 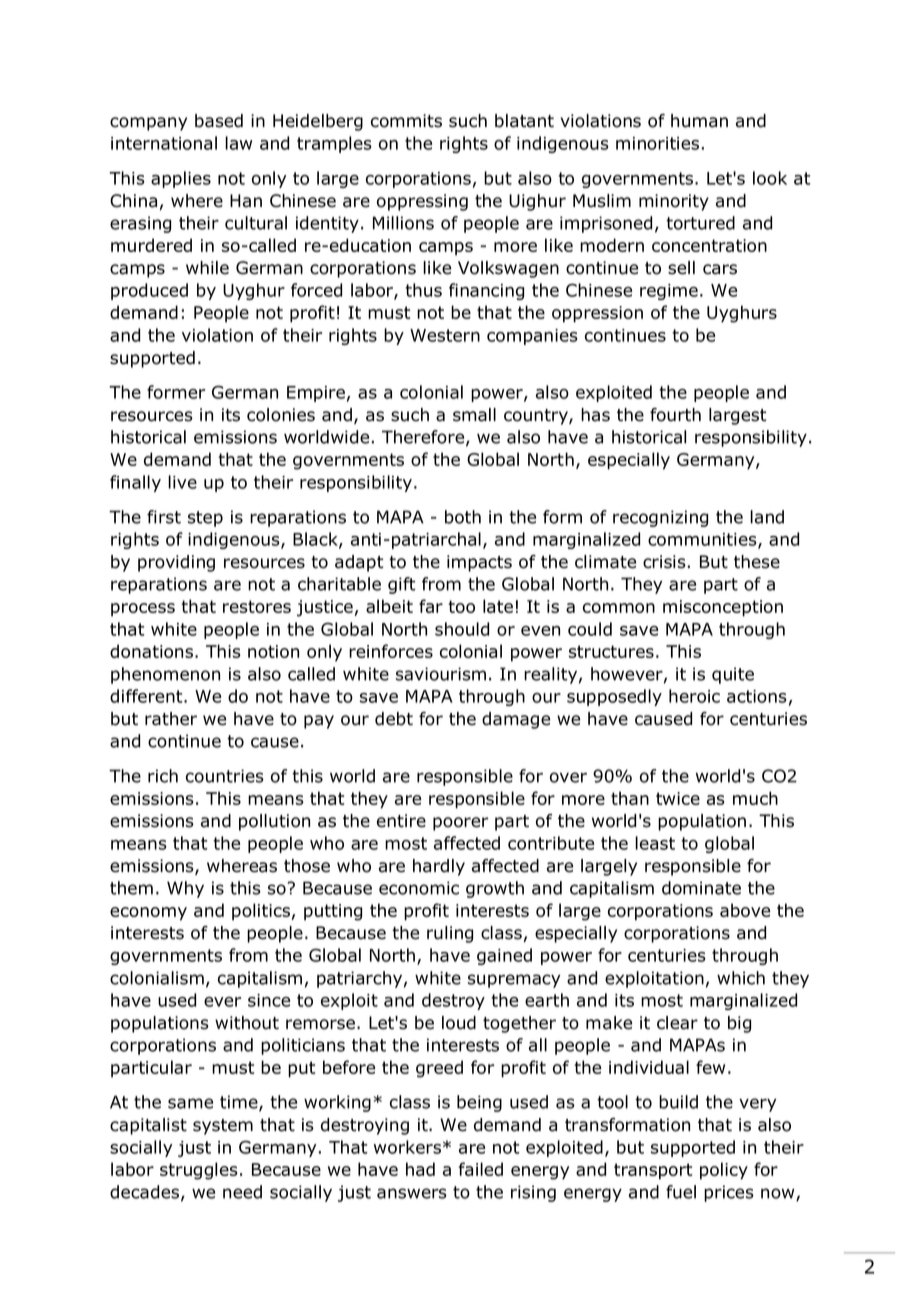 What do you see at coordinates (699, 121) in the screenshot?
I see `human` at bounding box center [699, 121].
